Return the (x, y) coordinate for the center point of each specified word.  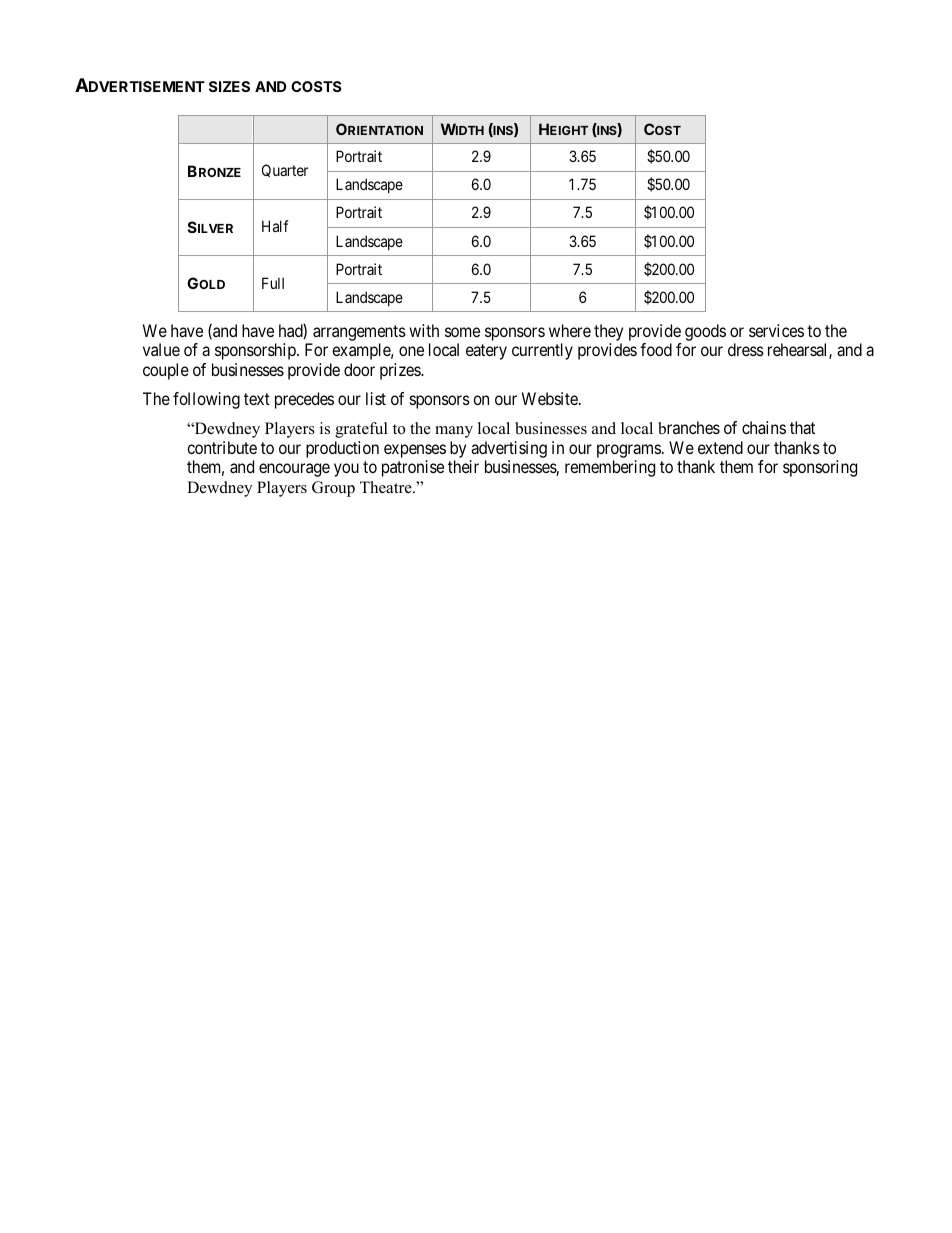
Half (275, 226)
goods (705, 332)
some (462, 332)
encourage (294, 470)
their (463, 466)
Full (273, 283)
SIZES (229, 86)
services (776, 330)
